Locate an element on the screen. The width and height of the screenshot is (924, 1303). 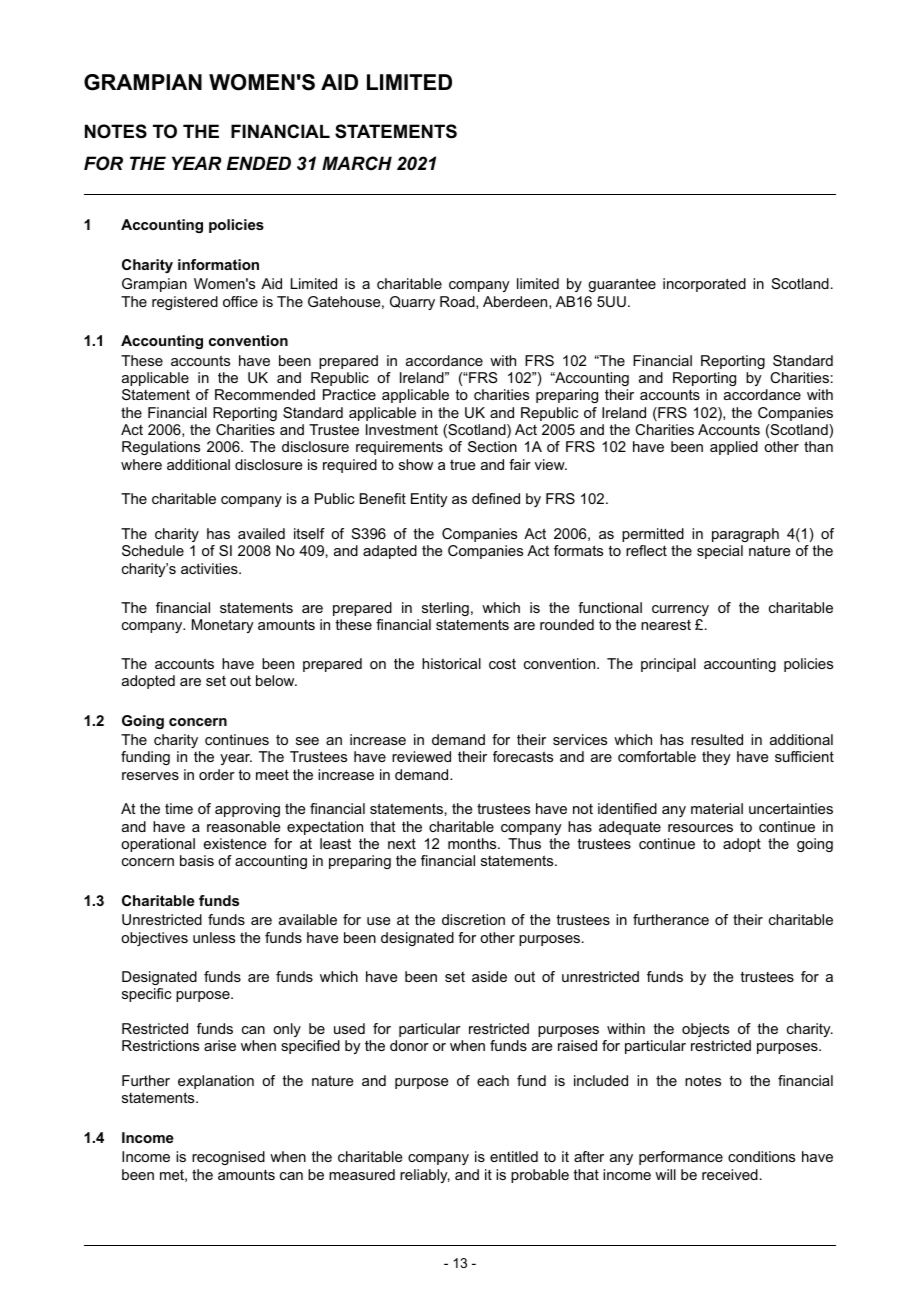
information is located at coordinates (218, 264).
